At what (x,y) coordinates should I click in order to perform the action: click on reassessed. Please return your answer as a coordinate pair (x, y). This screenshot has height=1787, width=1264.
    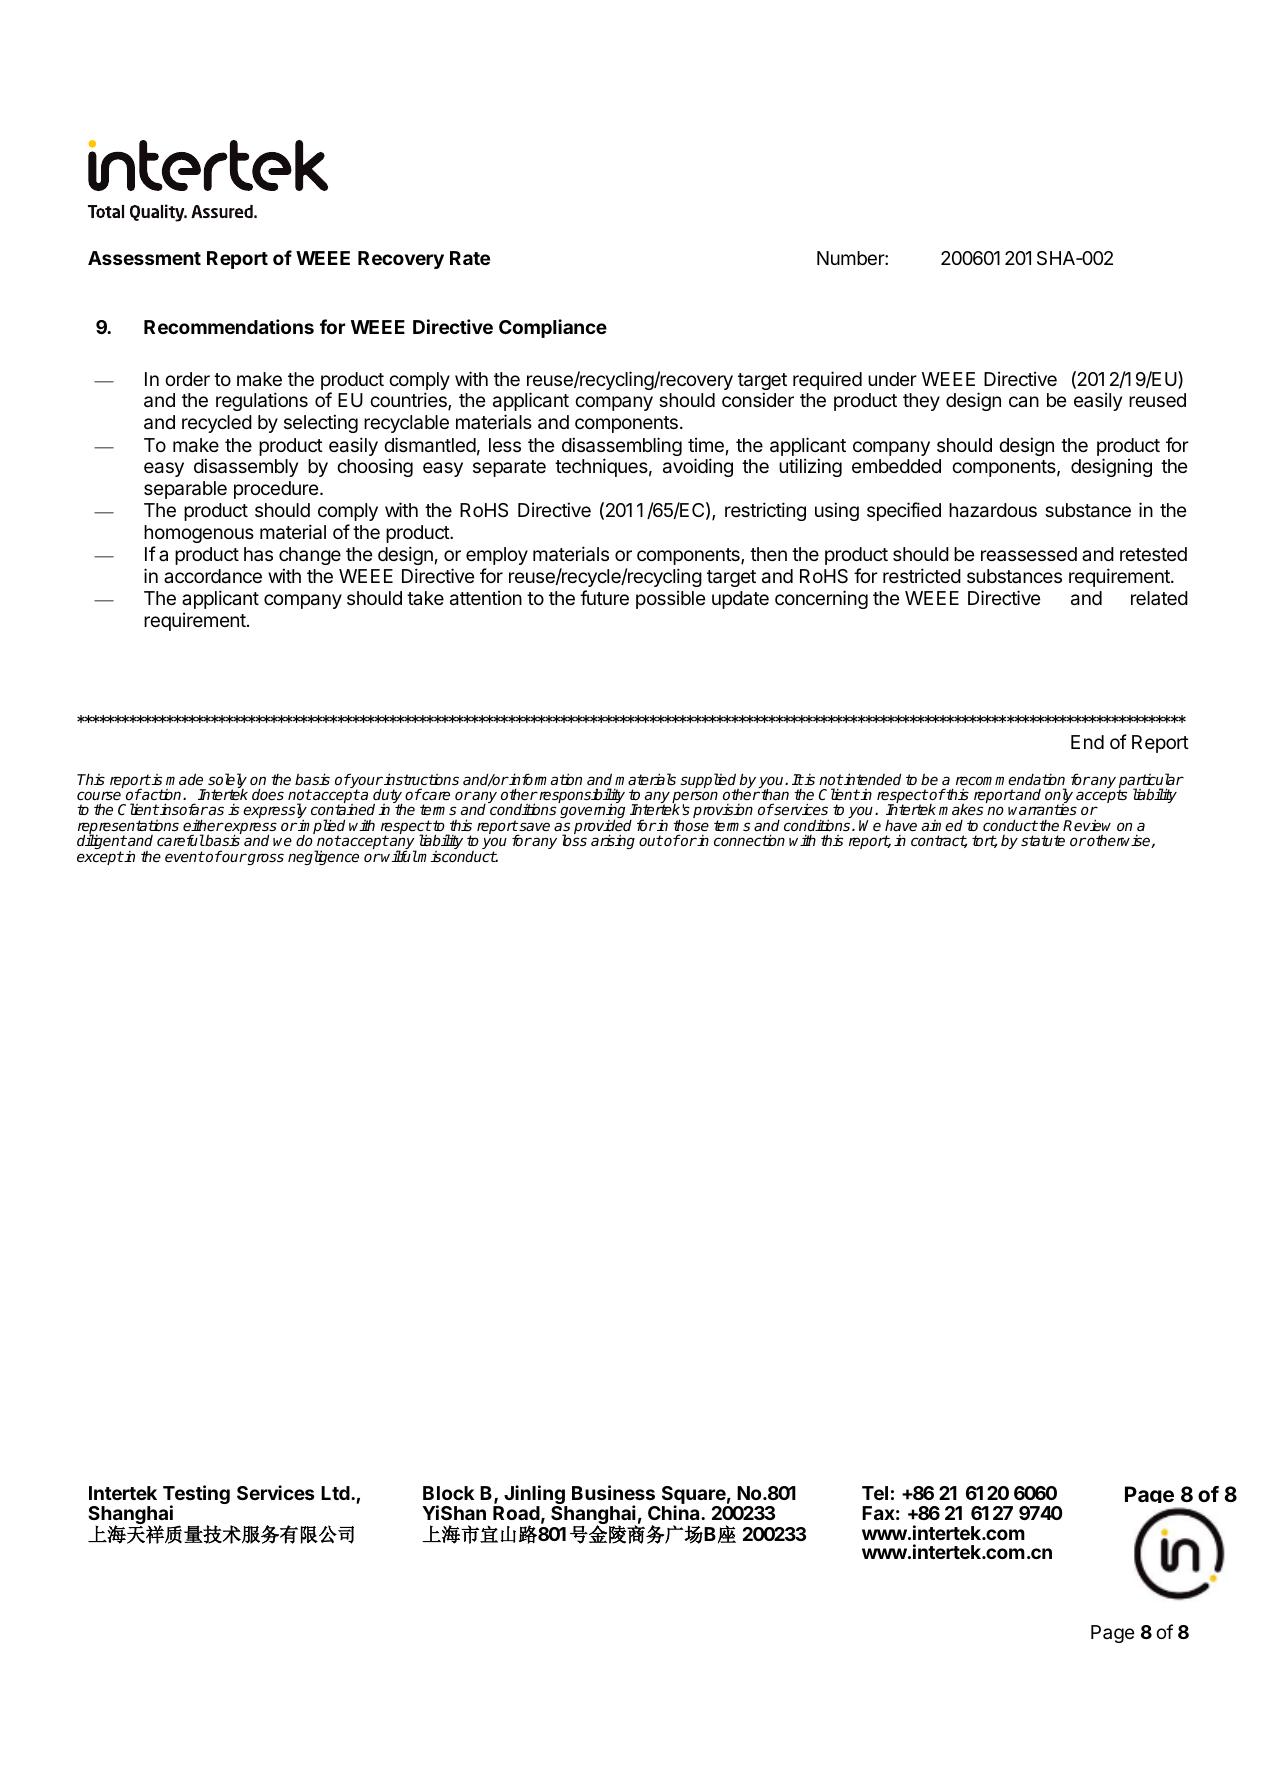
    Looking at the image, I should click on (1029, 554).
